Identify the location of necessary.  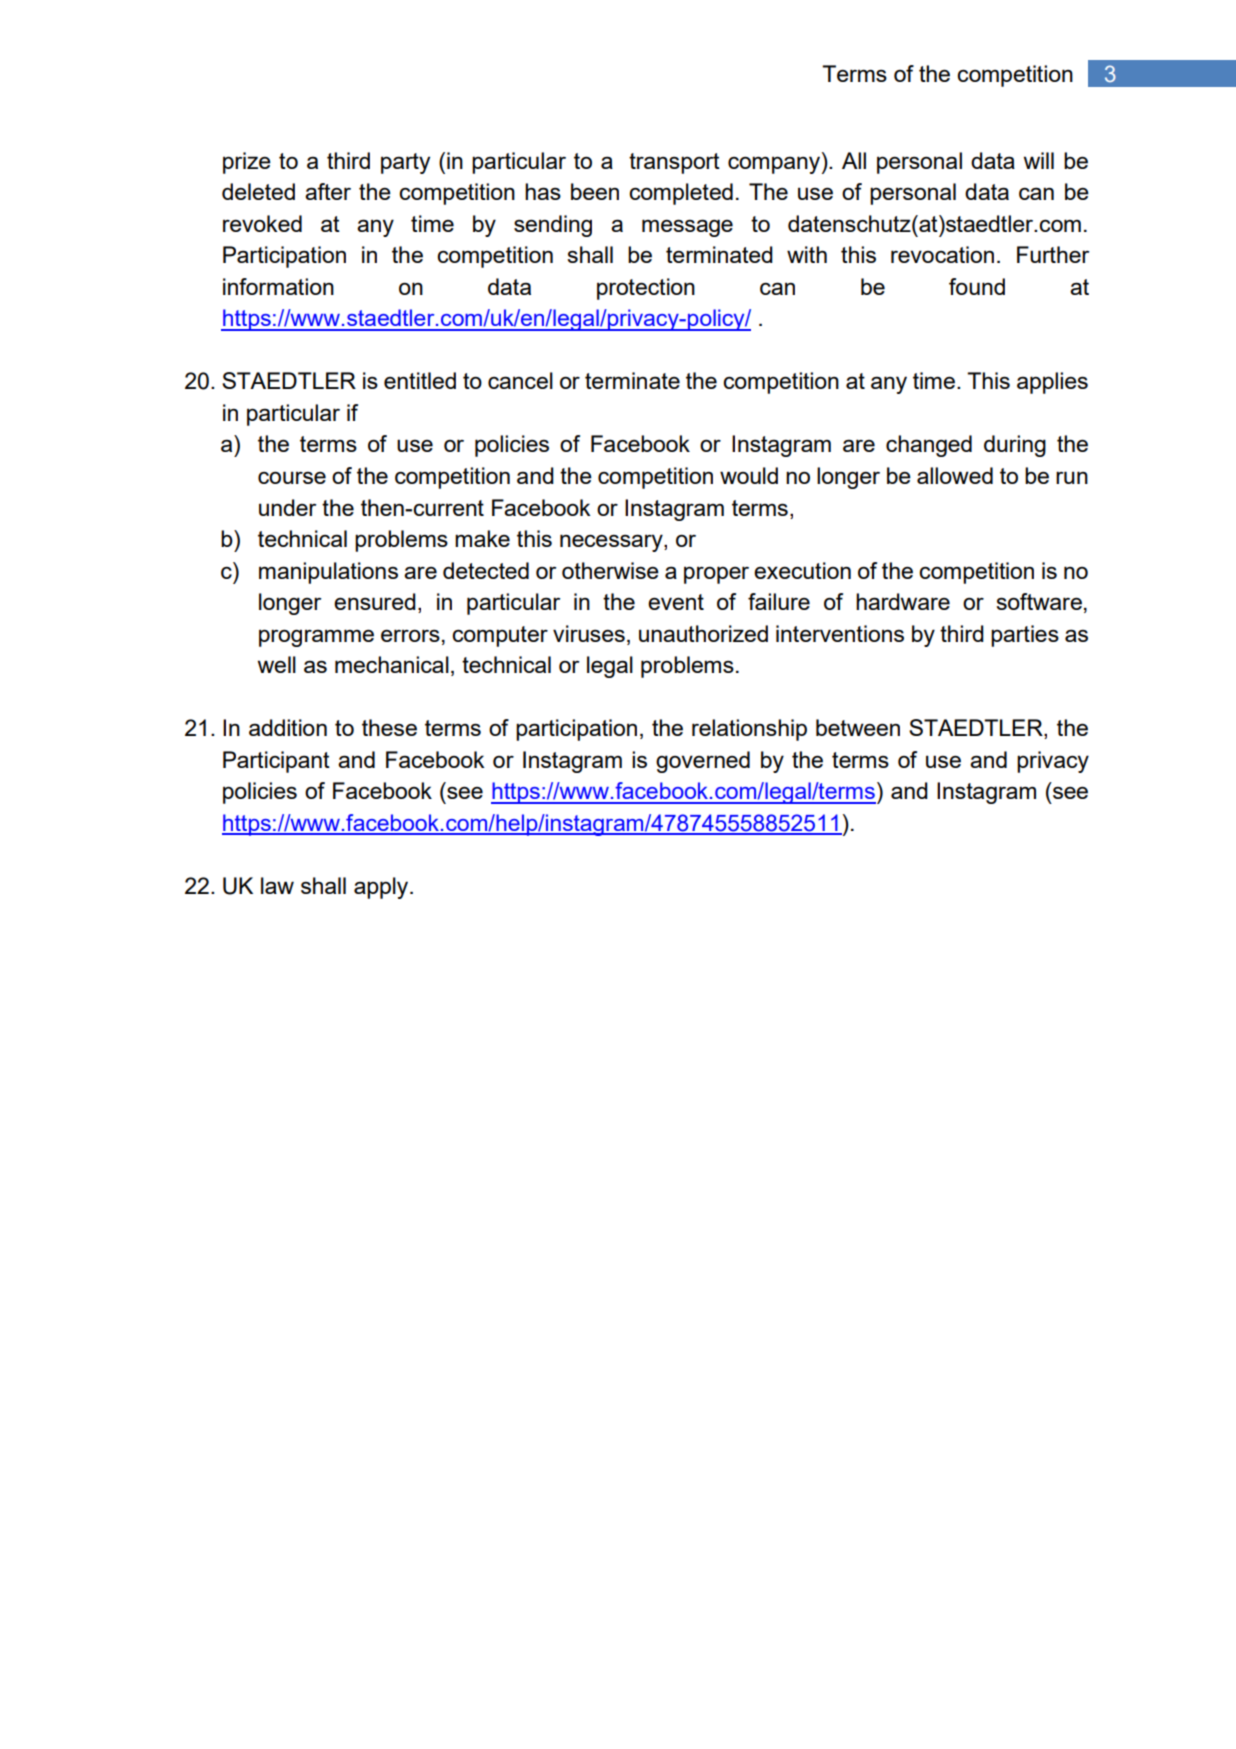
(612, 543).
